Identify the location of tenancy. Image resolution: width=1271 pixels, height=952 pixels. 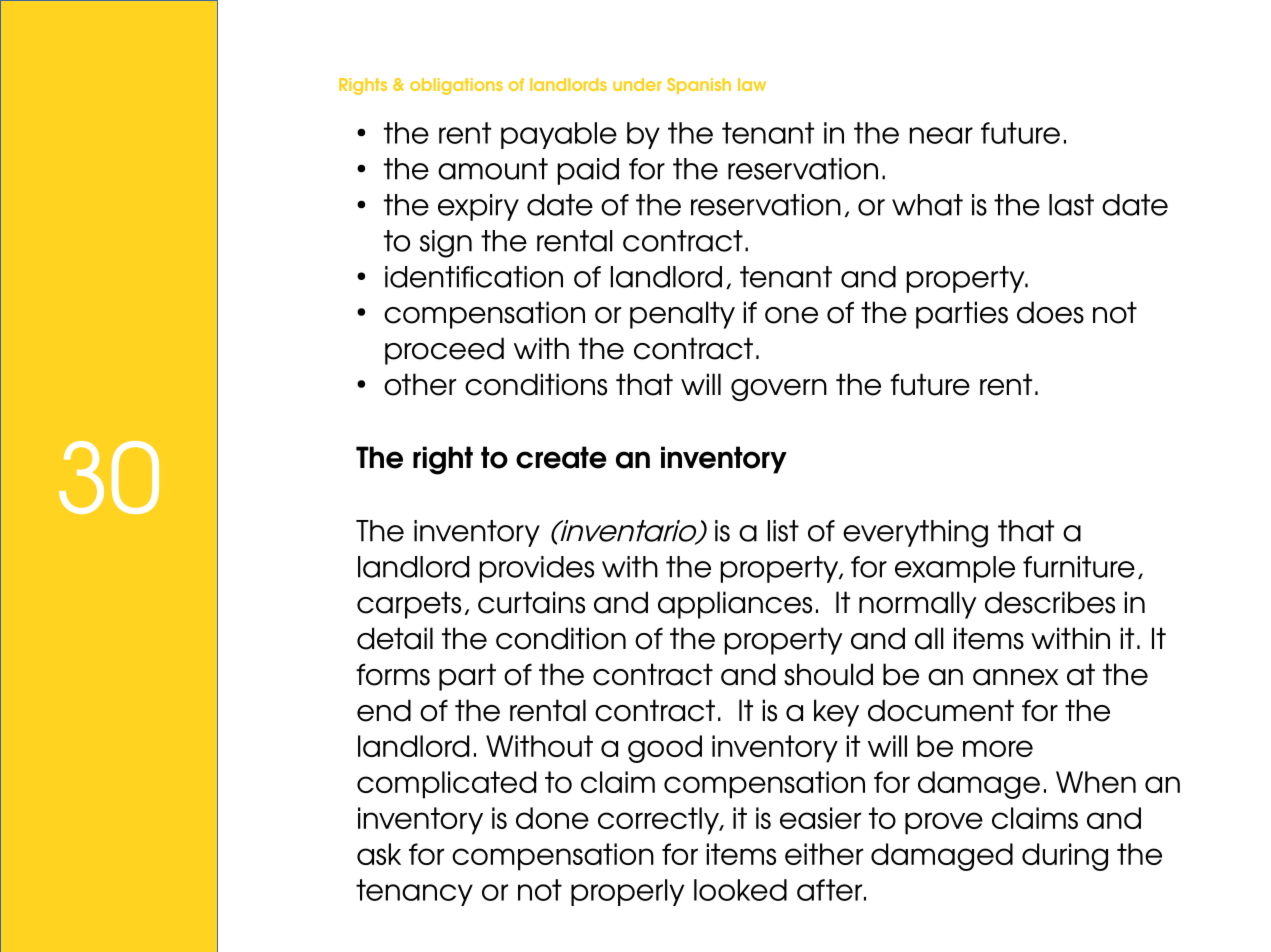
(414, 892).
